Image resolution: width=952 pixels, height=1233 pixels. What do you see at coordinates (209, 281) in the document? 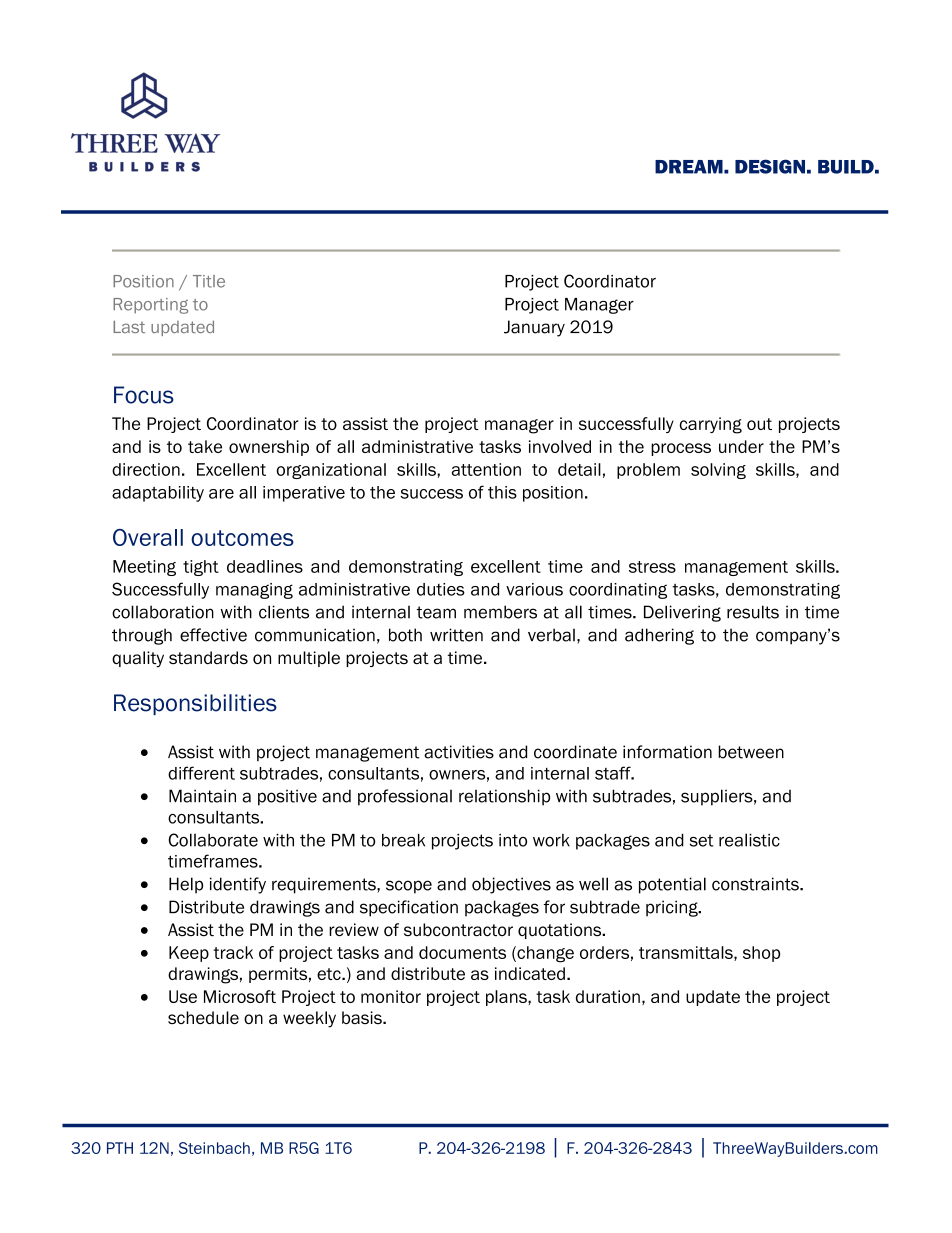
I see `Title` at bounding box center [209, 281].
